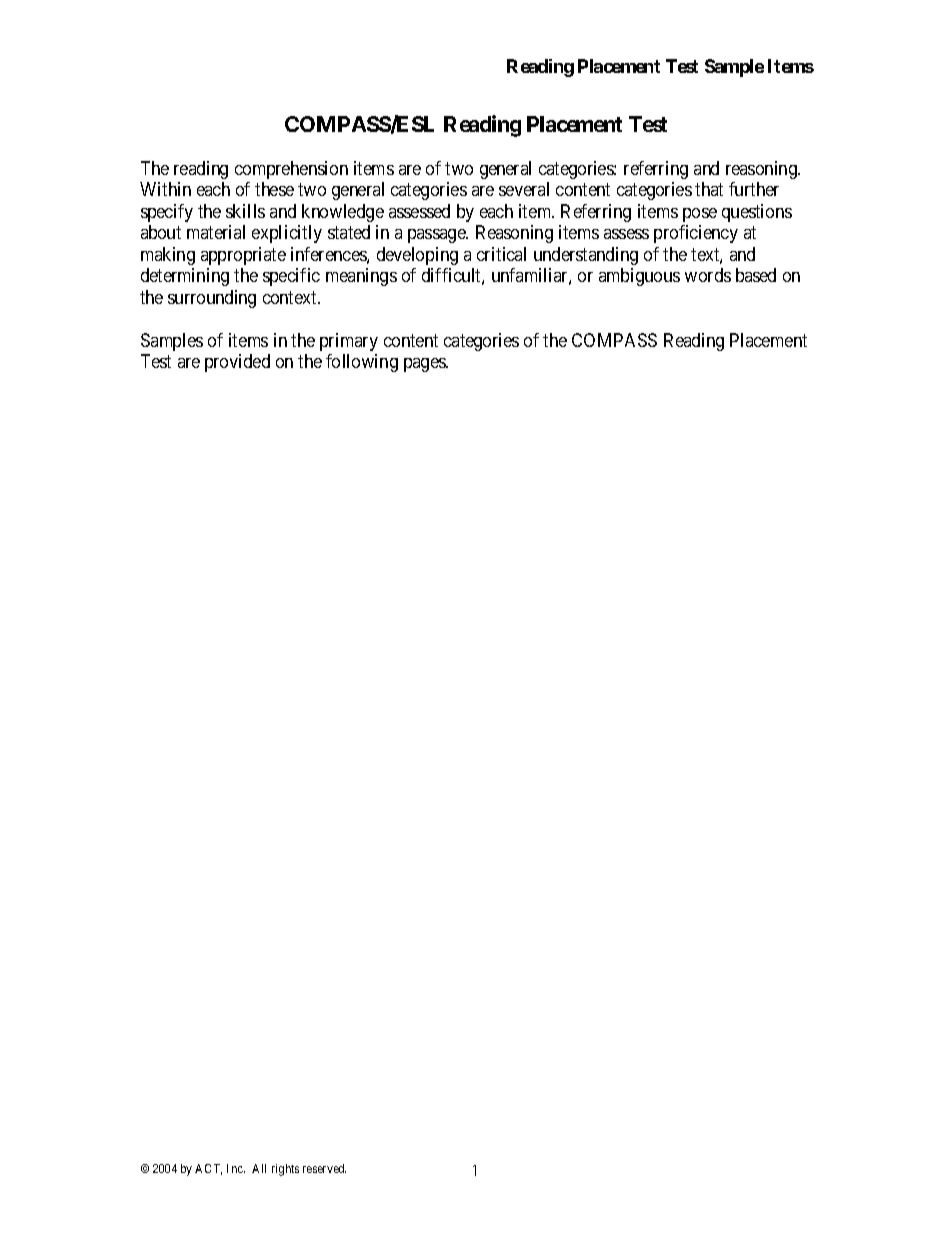 This screenshot has height=1233, width=952. What do you see at coordinates (237, 363) in the screenshot?
I see `provided` at bounding box center [237, 363].
